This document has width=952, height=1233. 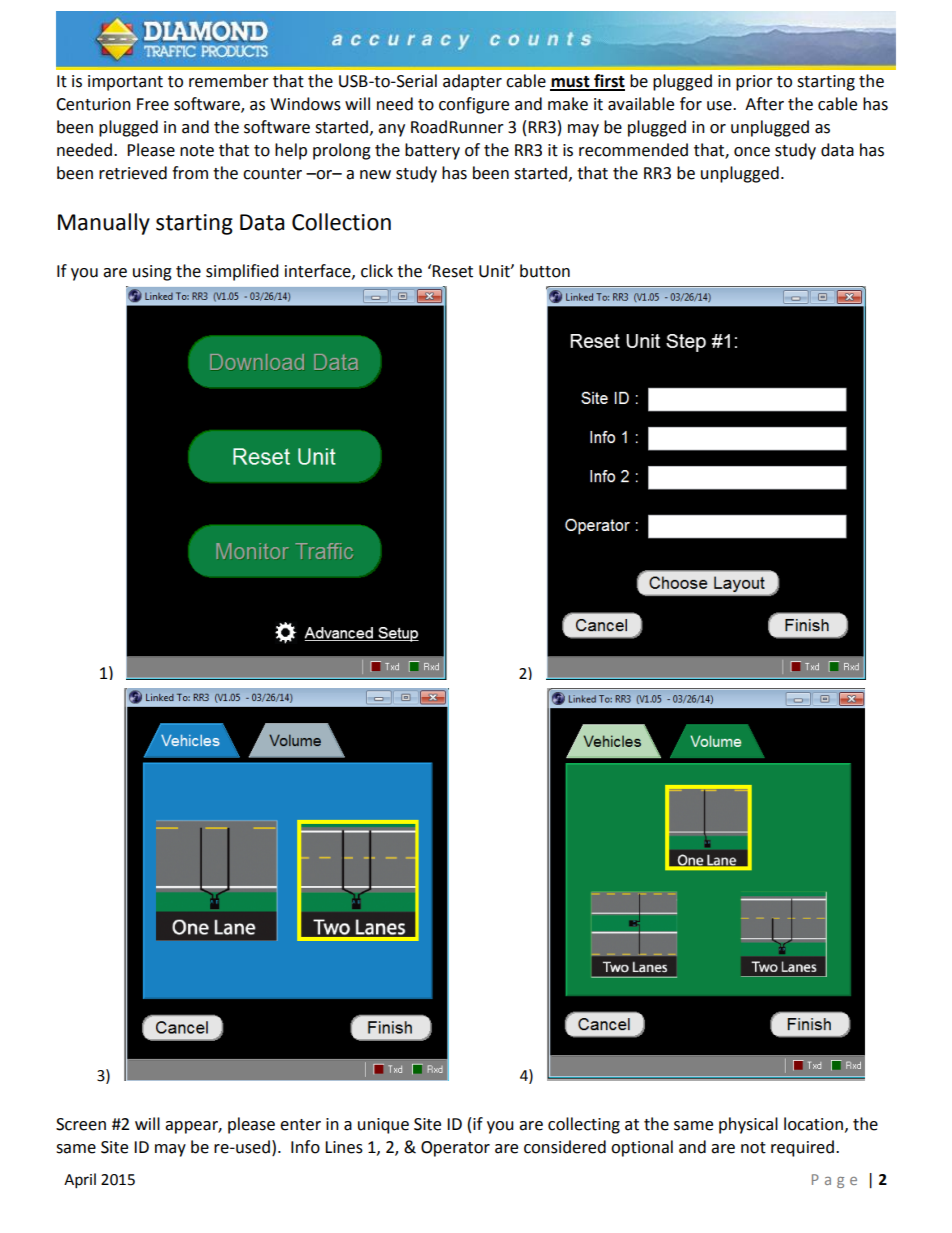 What do you see at coordinates (474, 105) in the document?
I see `configure` at bounding box center [474, 105].
